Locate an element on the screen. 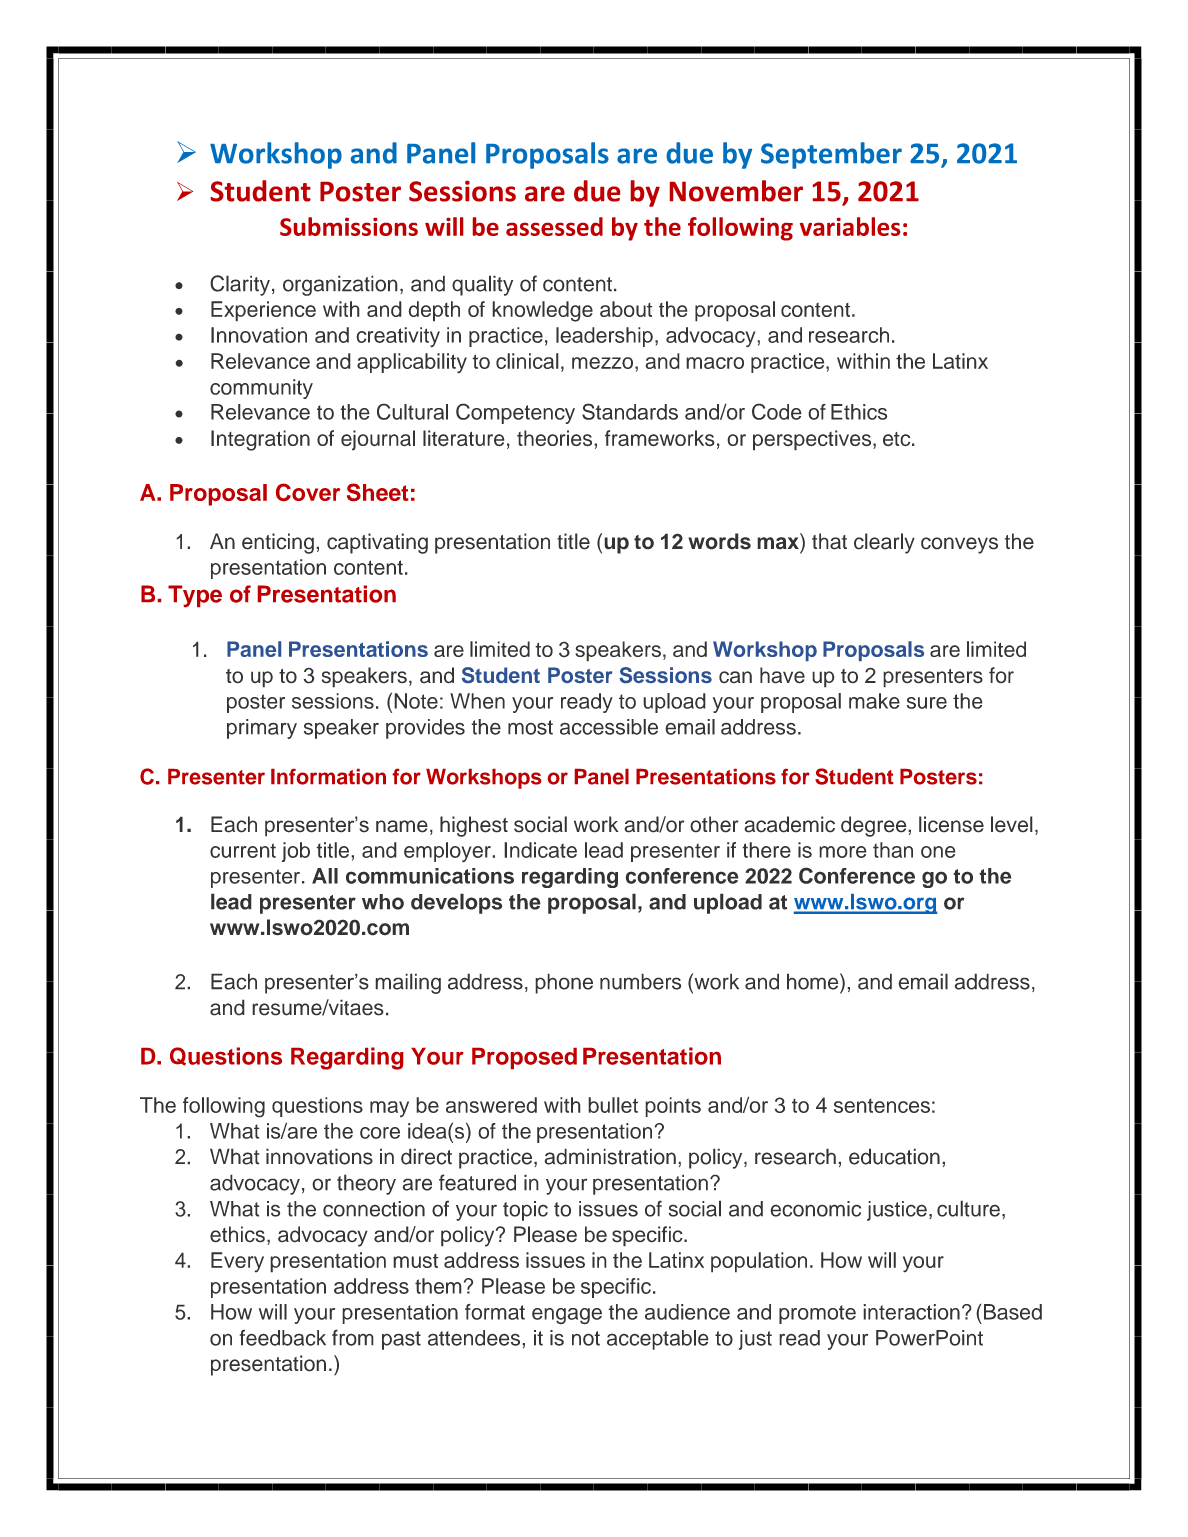  primary is located at coordinates (262, 729).
